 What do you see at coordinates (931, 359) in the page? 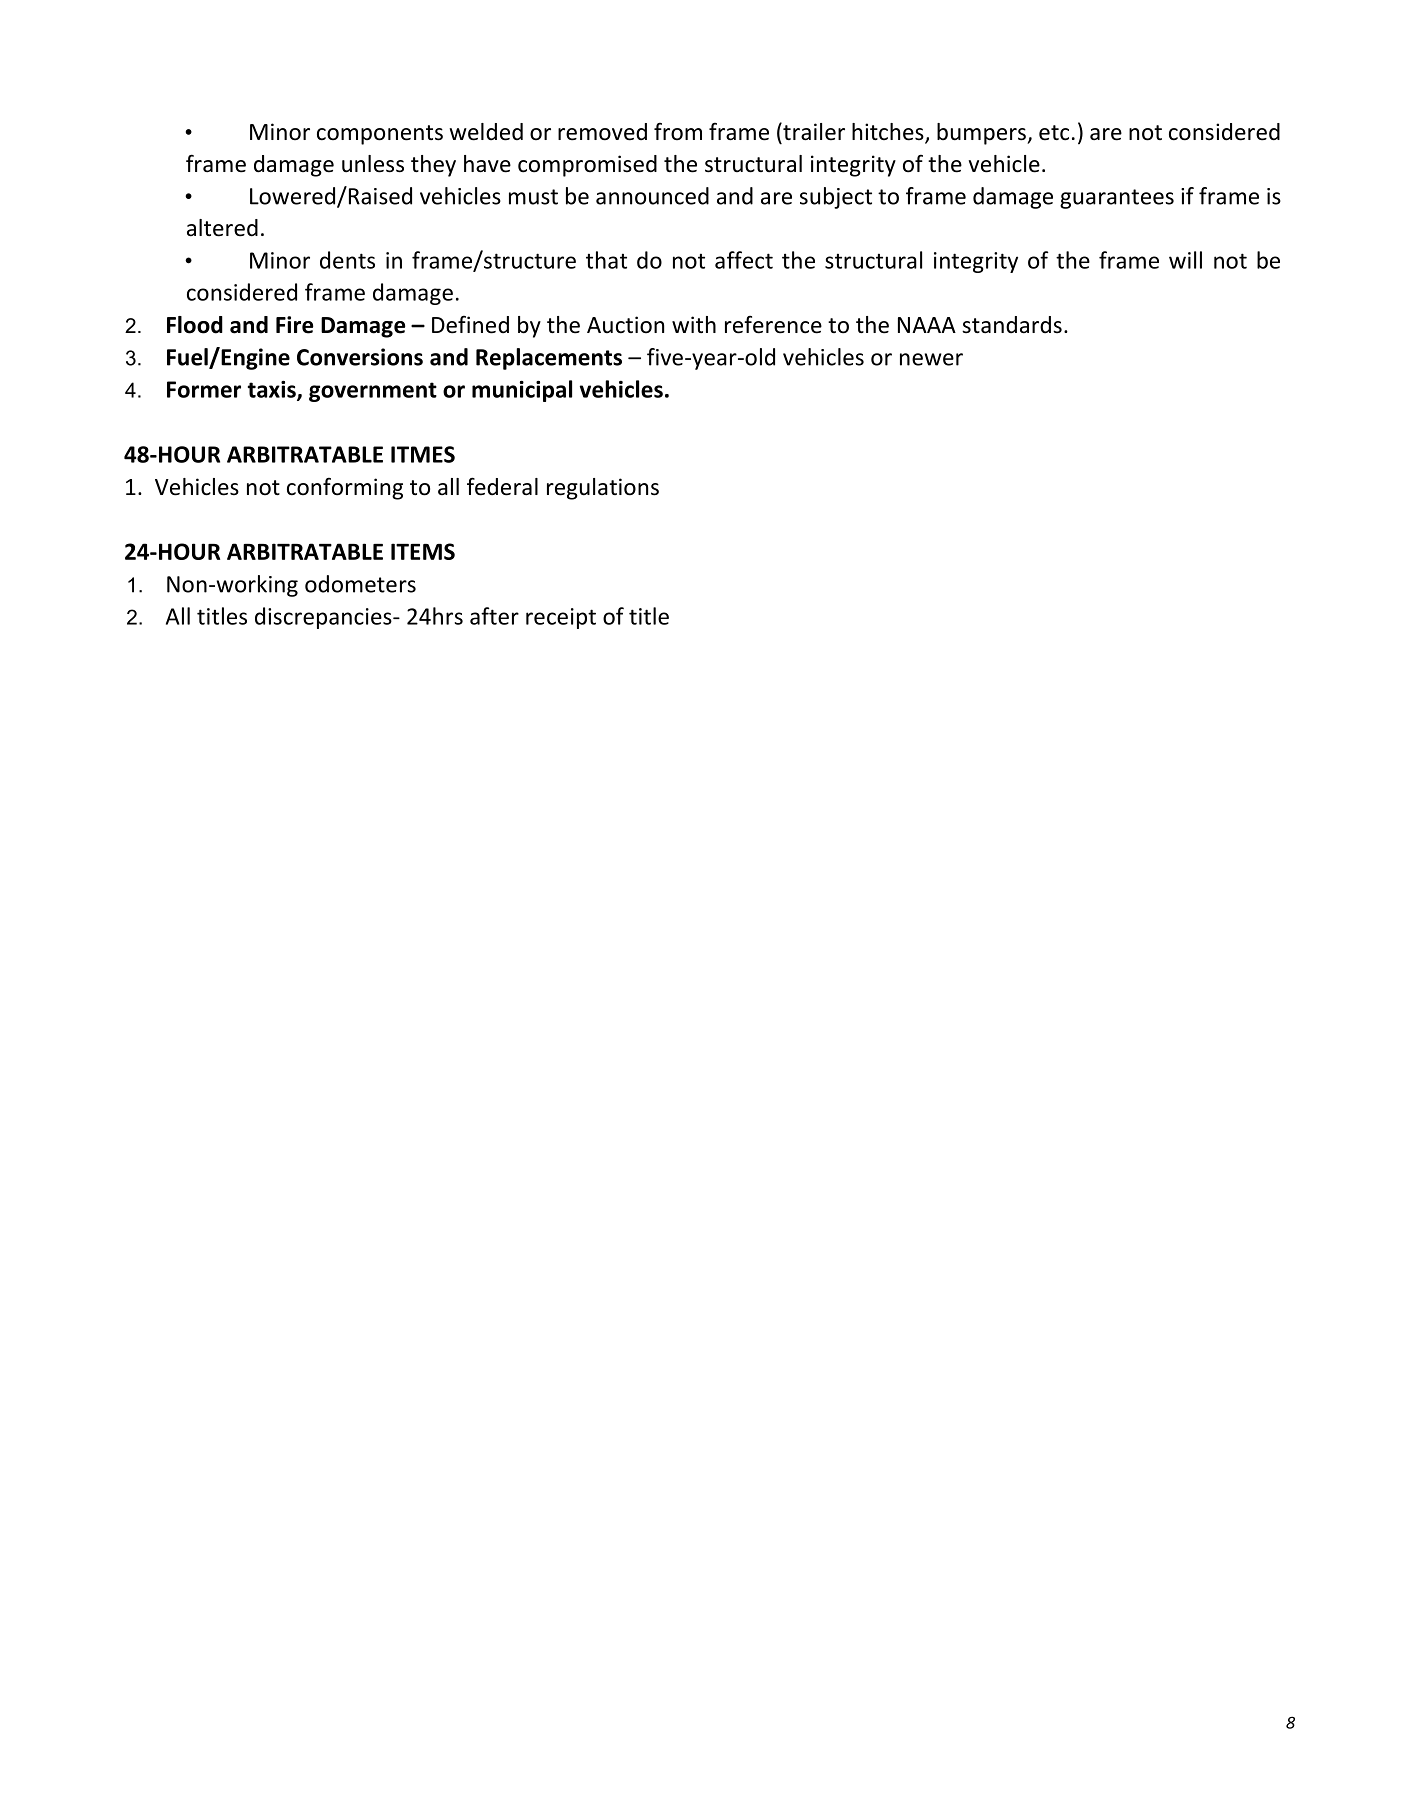
I see `newer` at bounding box center [931, 359].
